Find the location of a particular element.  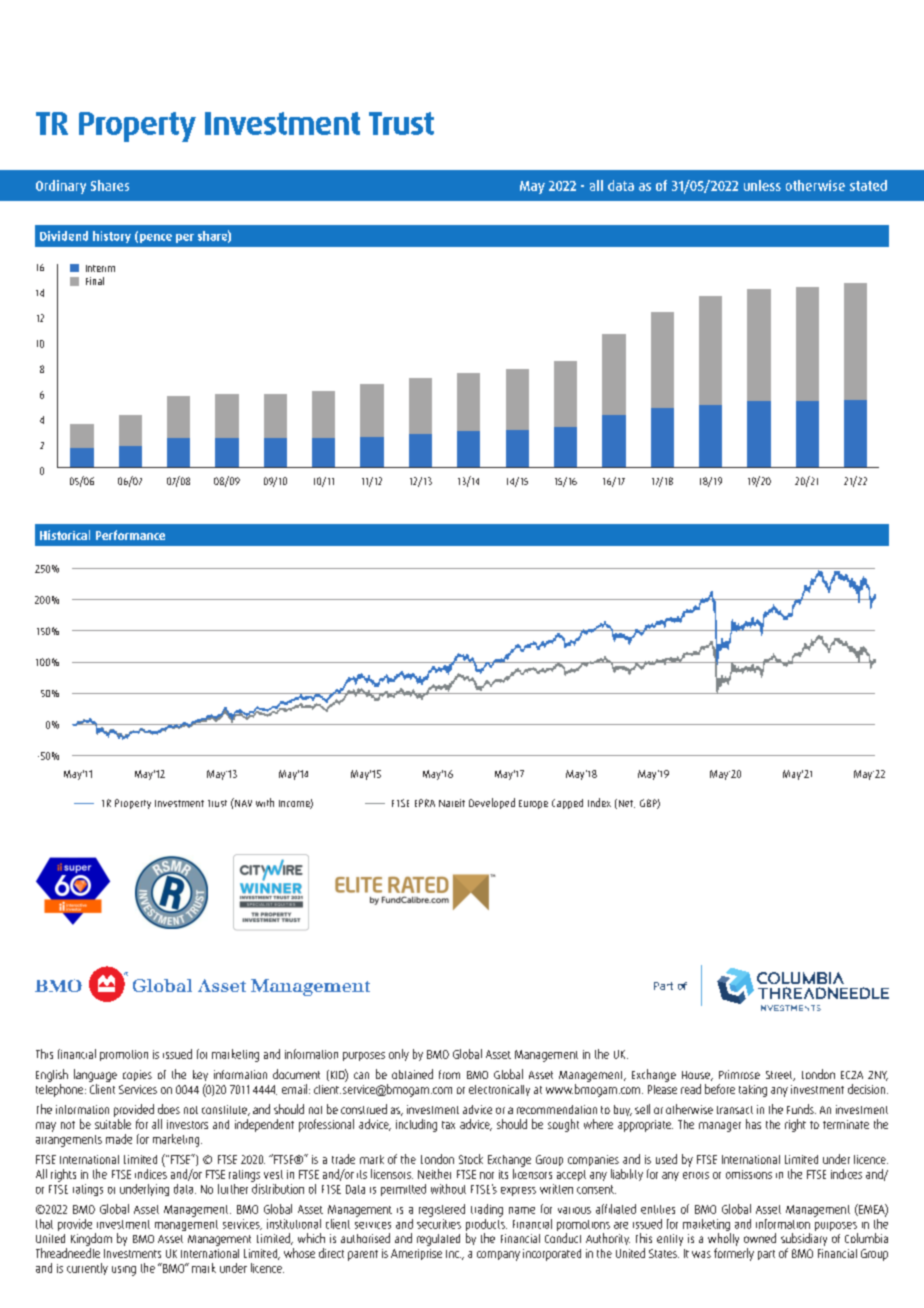

Performance is located at coordinates (130, 535).
